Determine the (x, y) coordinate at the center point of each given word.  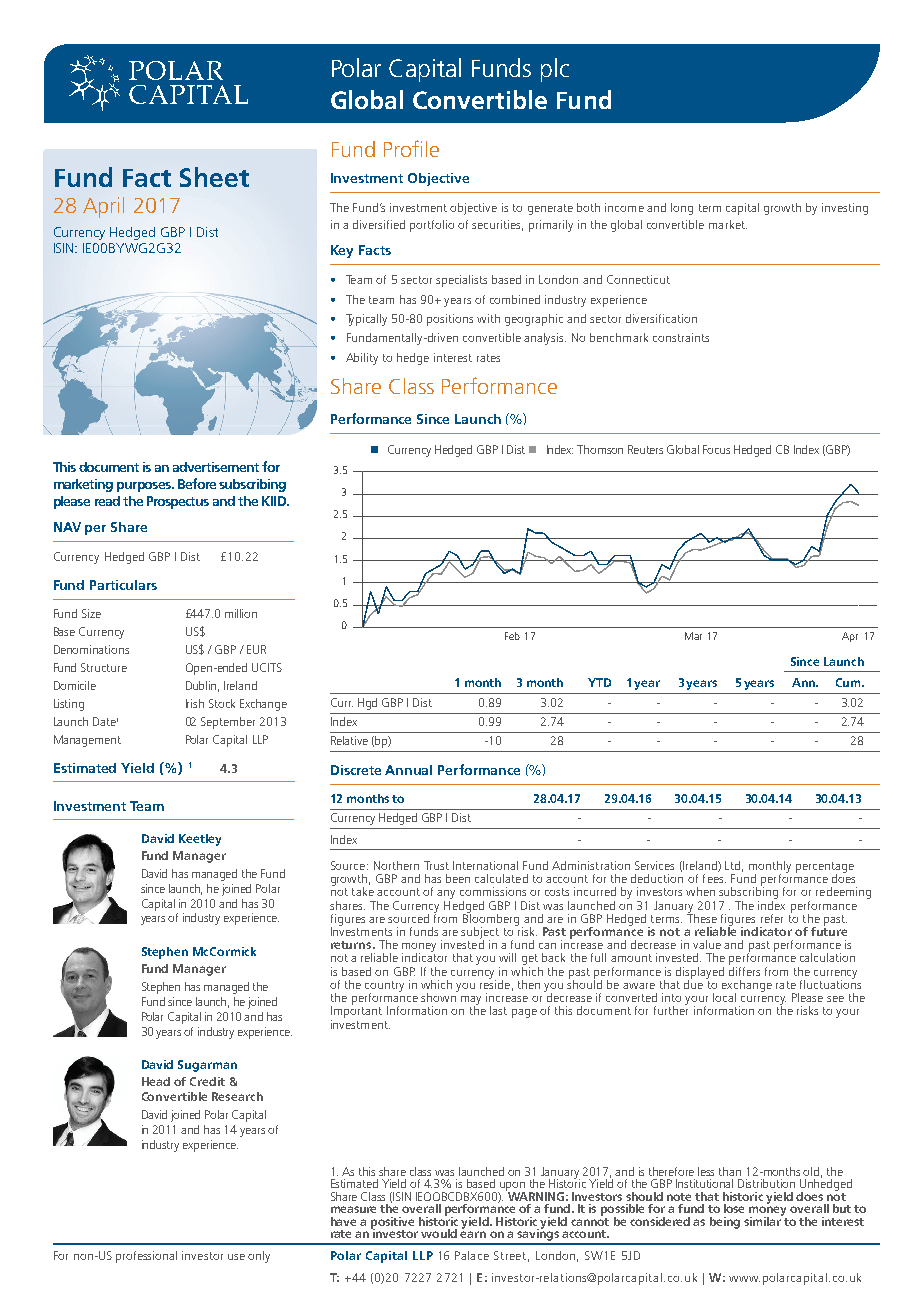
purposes (145, 487)
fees (714, 877)
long (682, 209)
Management (87, 741)
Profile (411, 148)
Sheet (214, 177)
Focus (716, 449)
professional (146, 1257)
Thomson (600, 449)
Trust (436, 865)
